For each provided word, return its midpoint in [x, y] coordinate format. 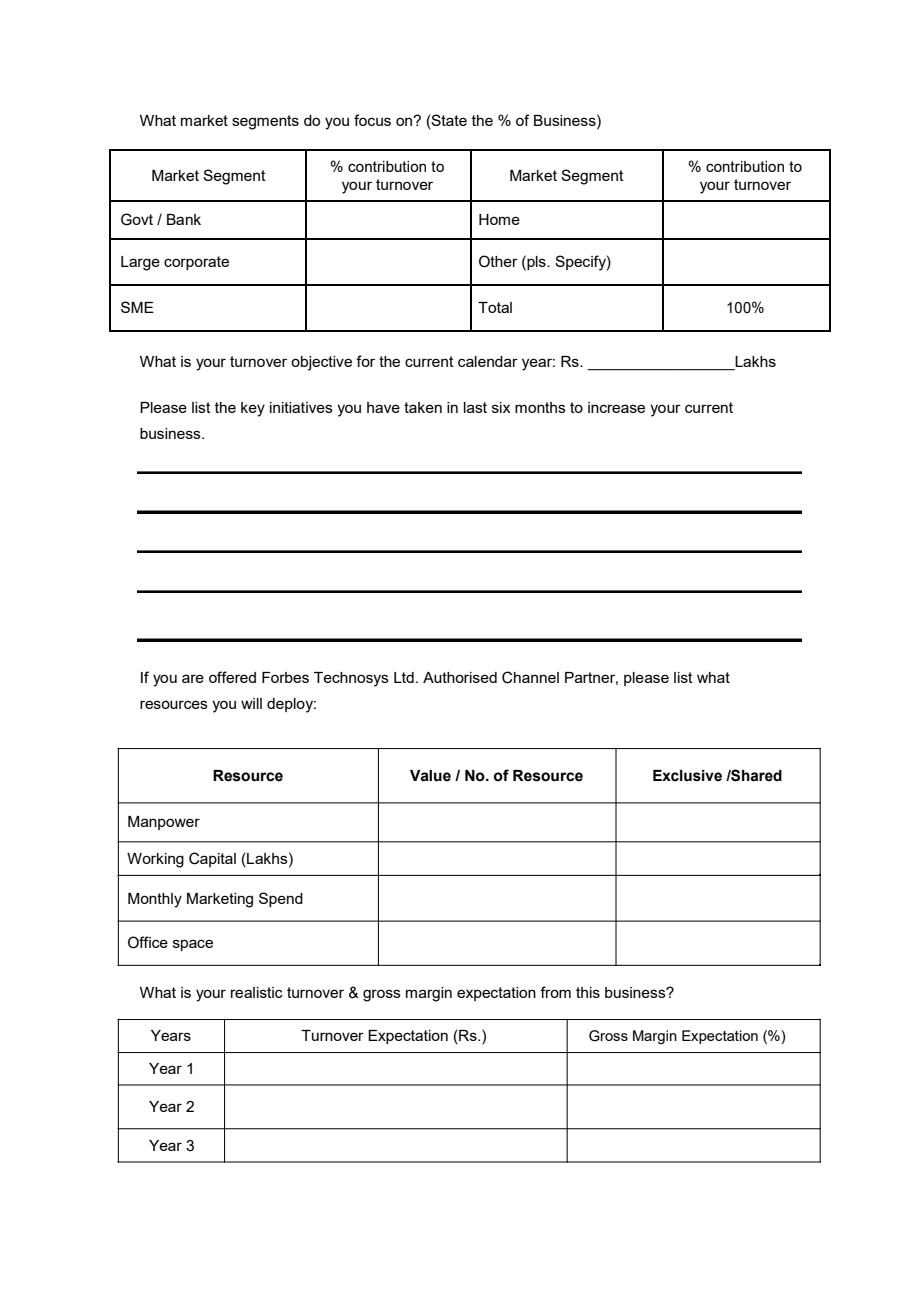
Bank [184, 219]
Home [499, 219]
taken [423, 407]
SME [137, 307]
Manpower [164, 823]
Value [430, 776]
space [193, 945]
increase [616, 407]
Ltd [404, 677]
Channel [530, 677]
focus [372, 120]
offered [232, 677]
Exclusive [687, 776]
